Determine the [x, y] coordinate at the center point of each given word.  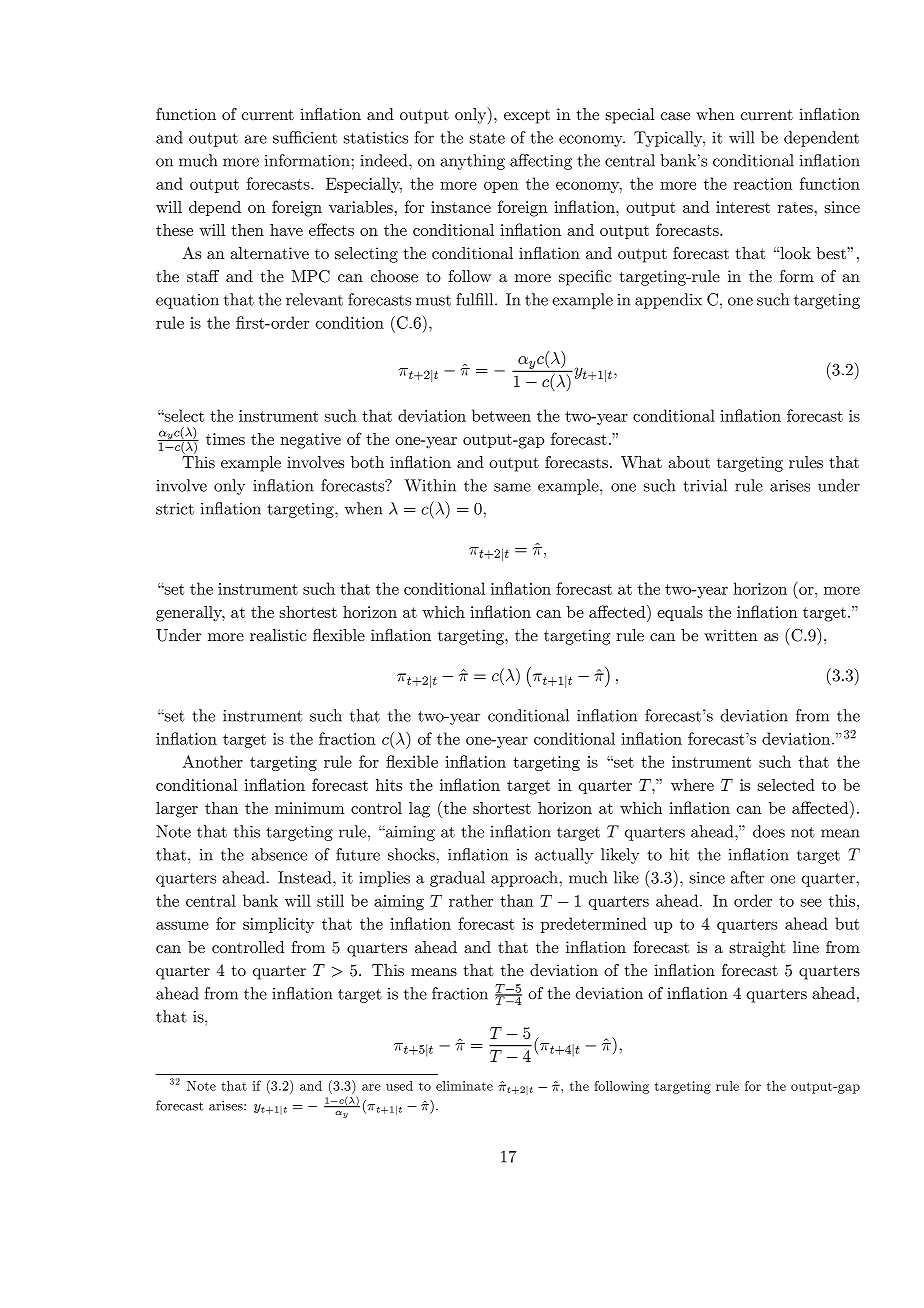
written [731, 635]
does [769, 831]
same [512, 487]
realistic [278, 635]
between [501, 415]
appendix [668, 301]
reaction [763, 184]
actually [564, 856]
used [399, 1086]
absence [279, 854]
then [247, 230]
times [225, 439]
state [487, 138]
